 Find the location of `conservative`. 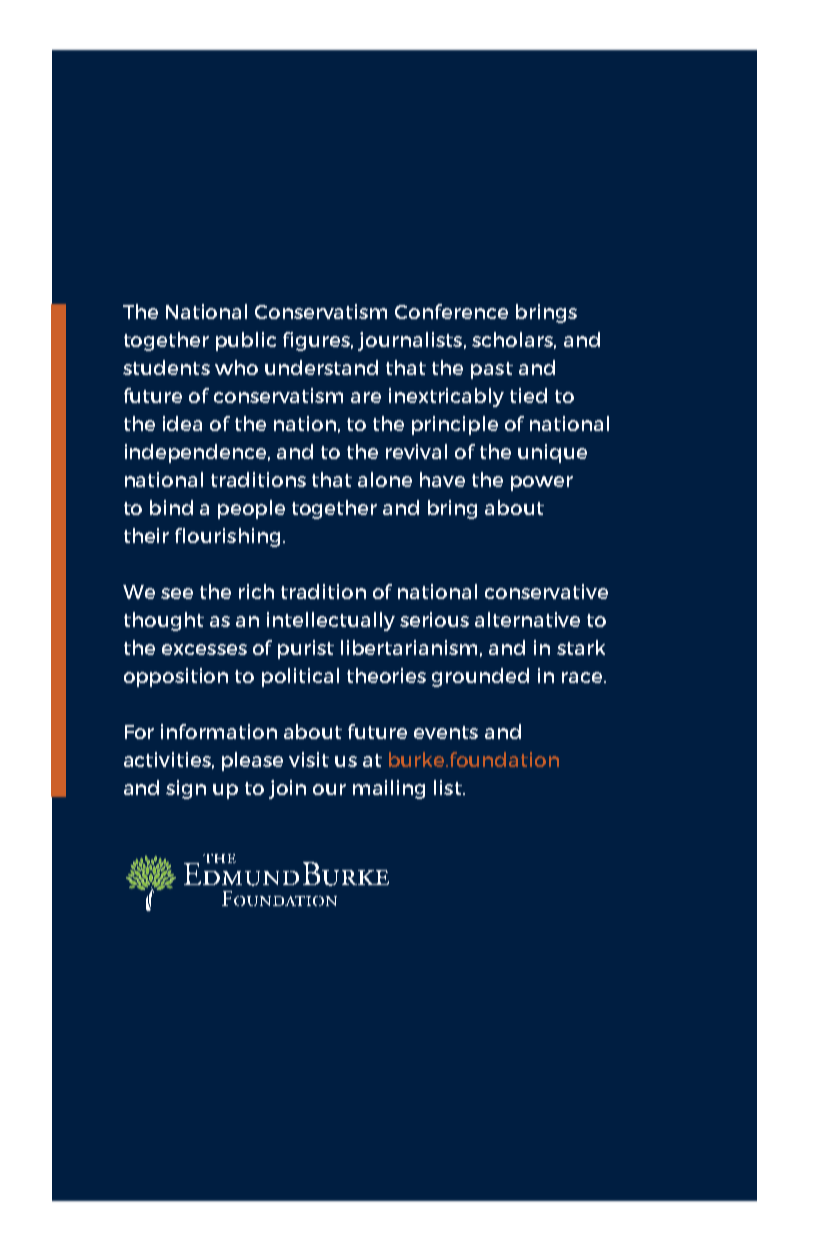

conservative is located at coordinates (546, 591).
